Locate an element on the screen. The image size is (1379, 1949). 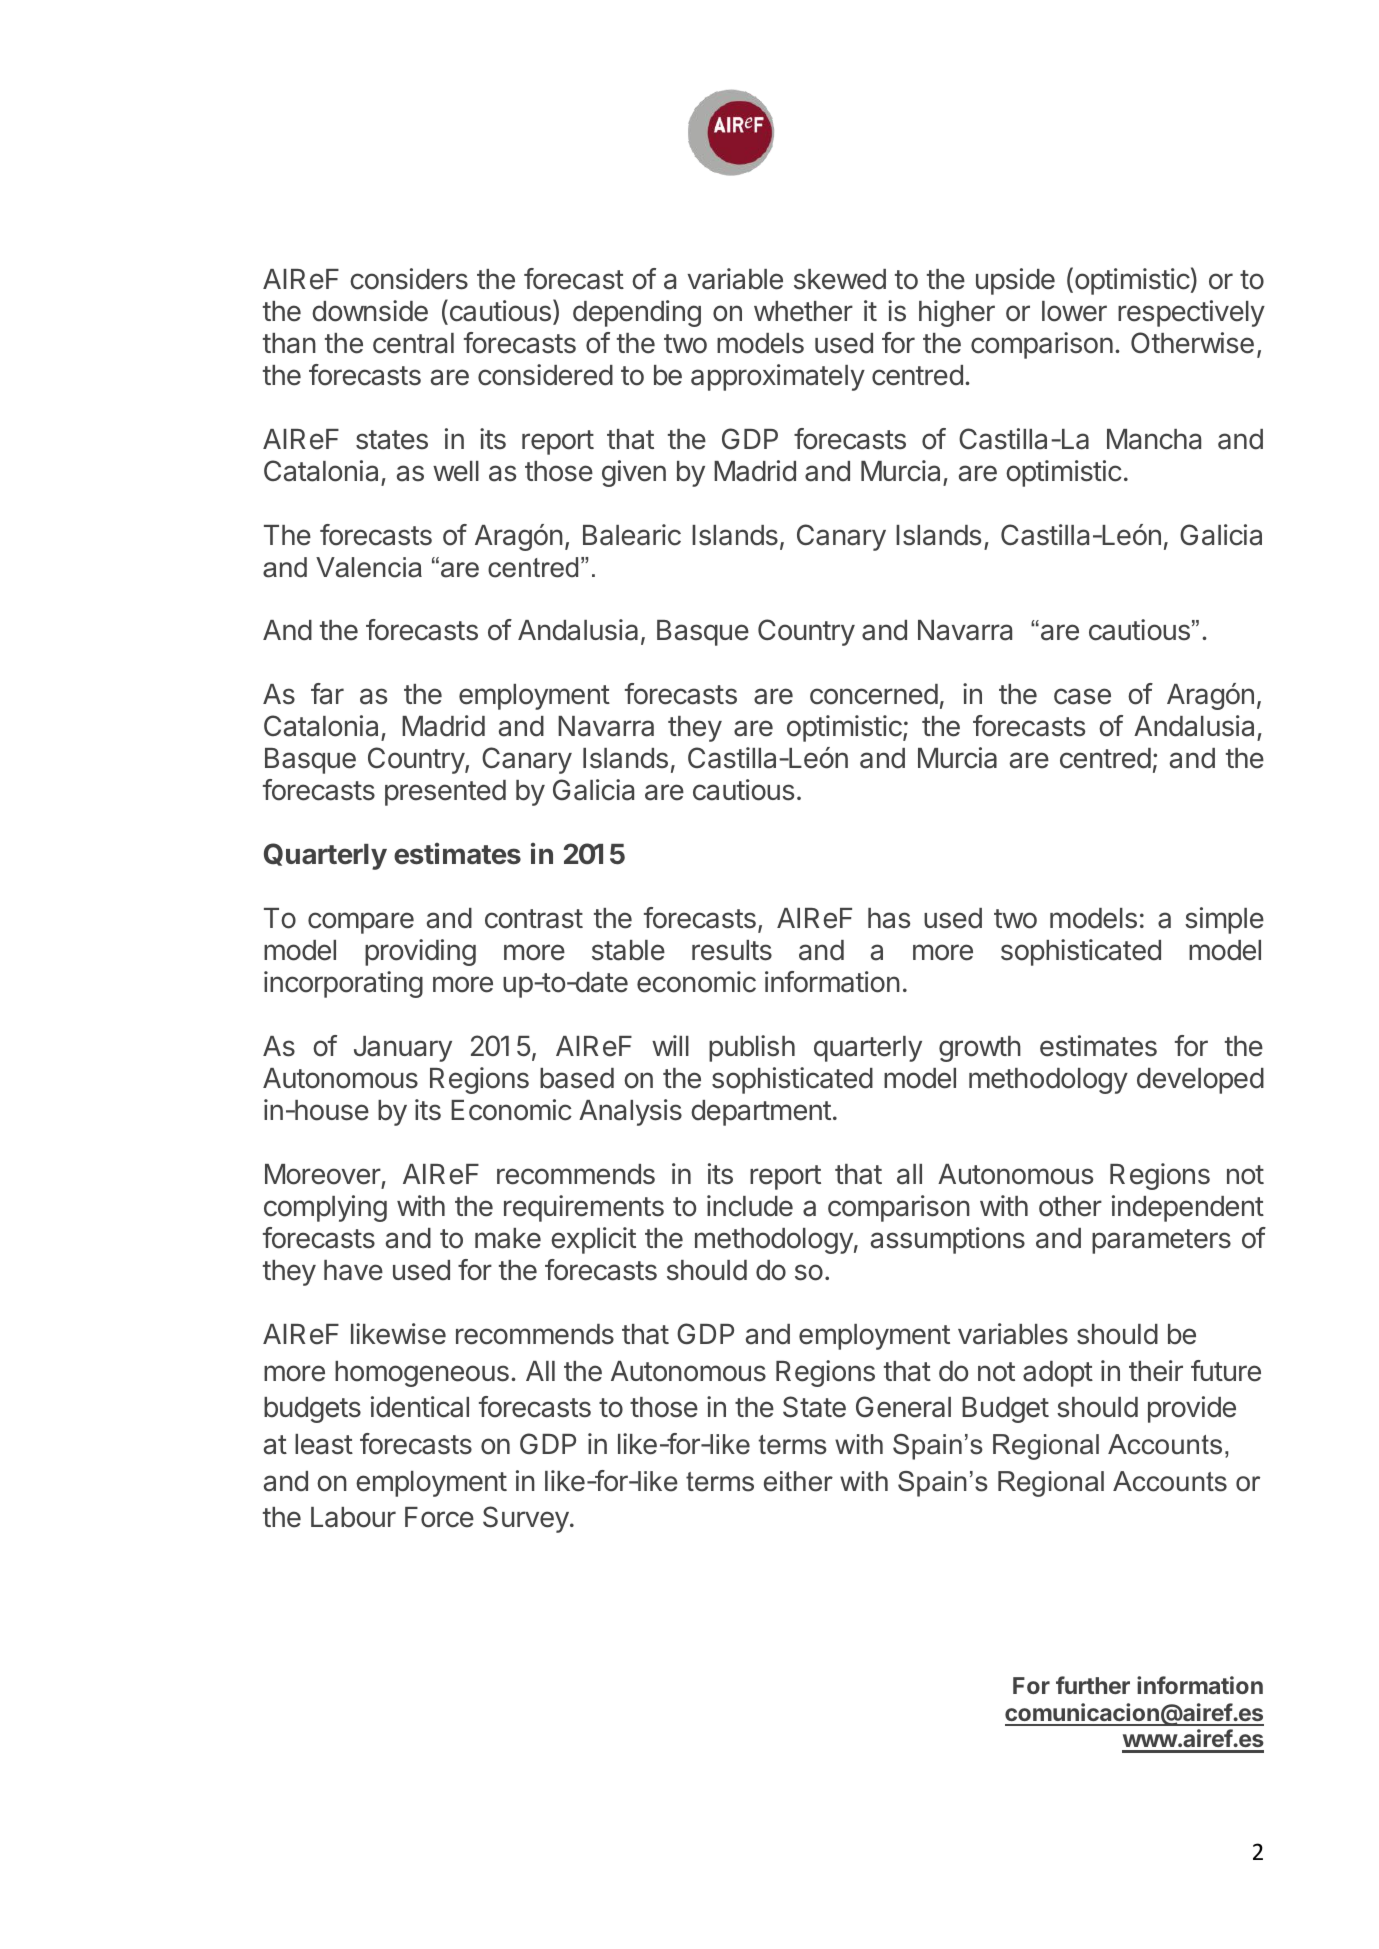
lower is located at coordinates (1074, 311).
